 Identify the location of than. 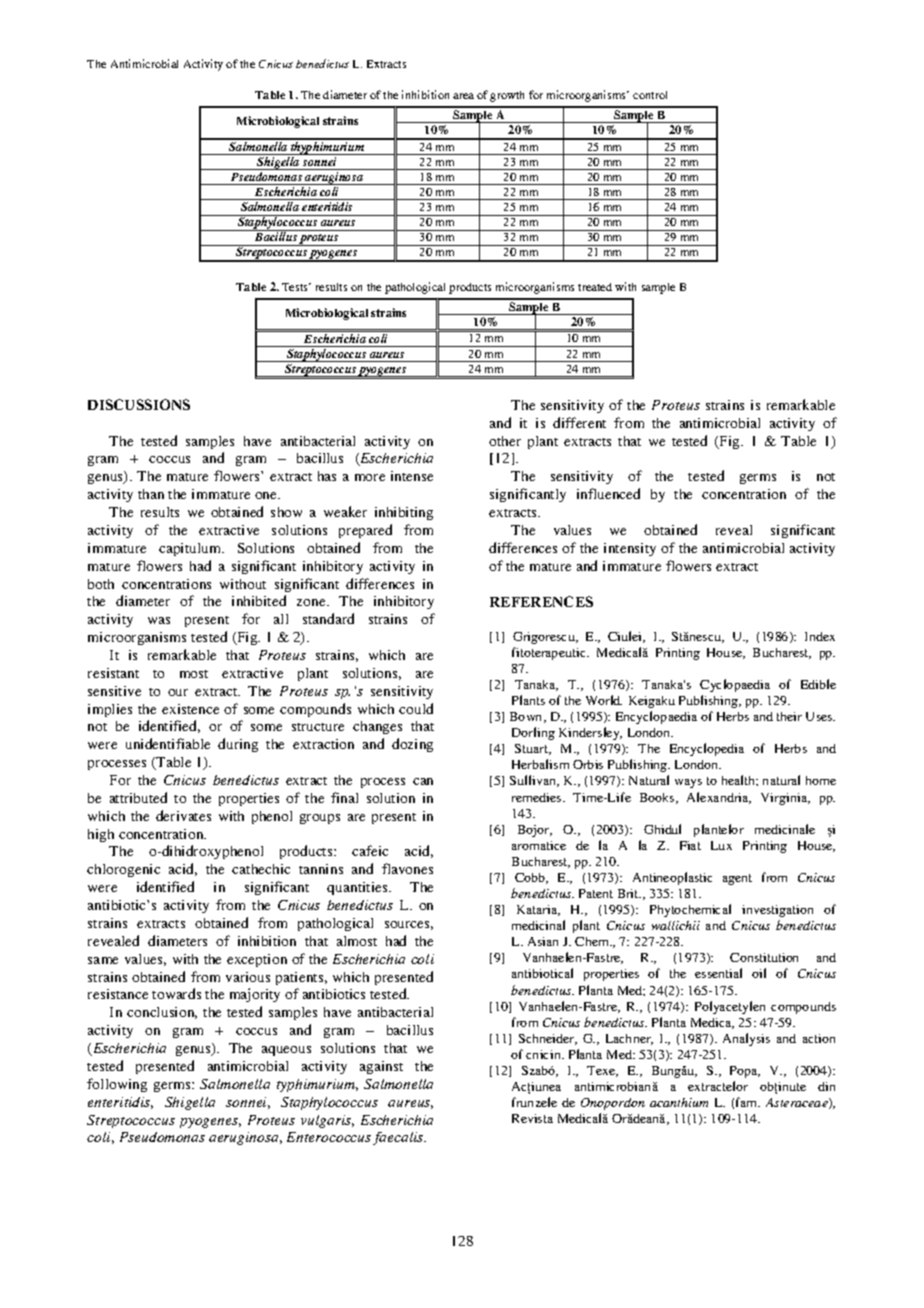
(151, 494).
